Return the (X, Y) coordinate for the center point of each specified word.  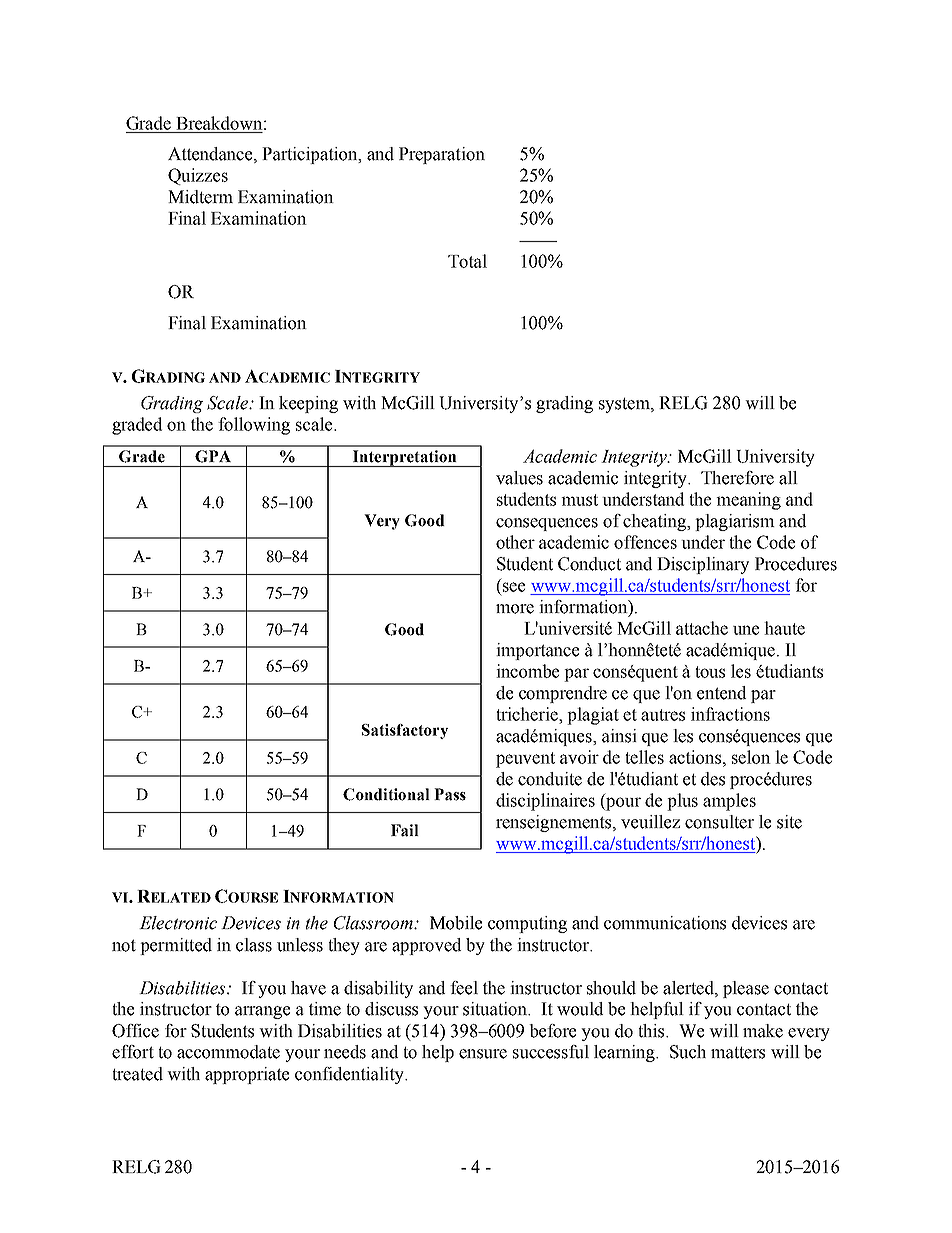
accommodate (228, 1052)
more (515, 609)
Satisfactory (405, 731)
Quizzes (198, 176)
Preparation (442, 155)
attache (702, 628)
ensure (483, 1054)
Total (467, 261)
